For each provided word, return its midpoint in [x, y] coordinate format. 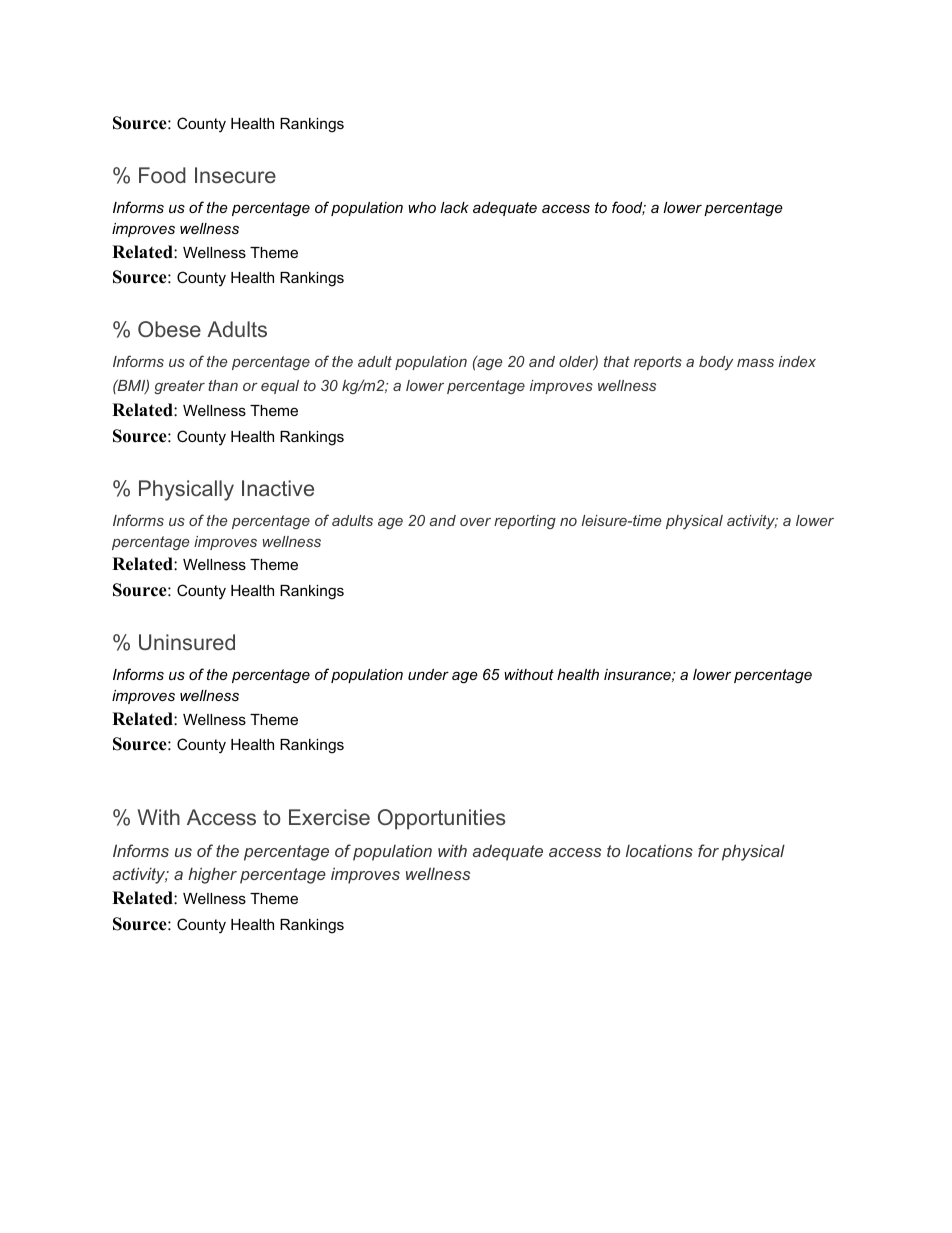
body [716, 363]
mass [755, 363]
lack [454, 207]
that [617, 361]
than [223, 385]
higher [212, 875]
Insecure [235, 175]
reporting [525, 522]
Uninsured [187, 642]
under [428, 674]
